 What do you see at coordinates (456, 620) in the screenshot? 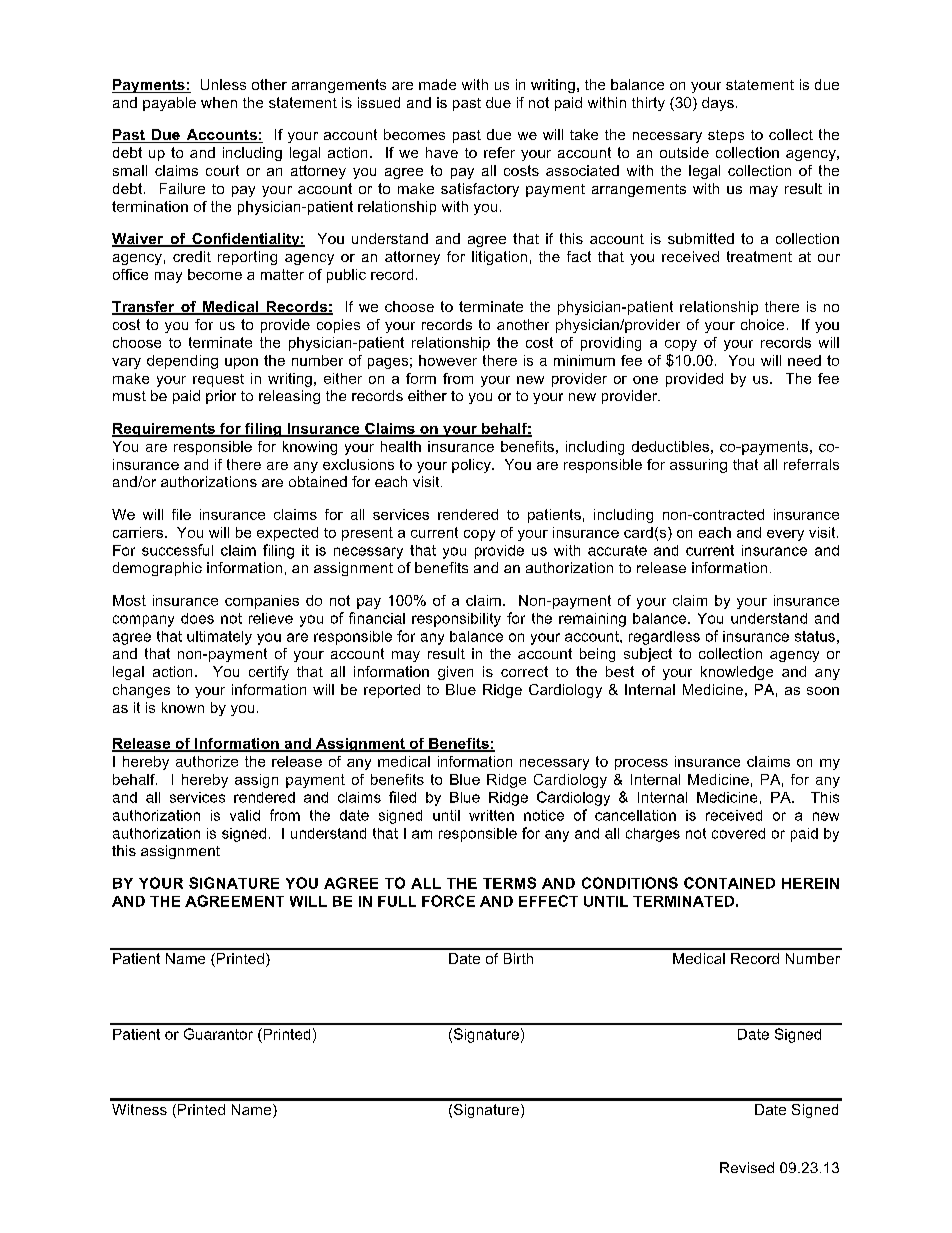
I see `responsibility` at bounding box center [456, 620].
